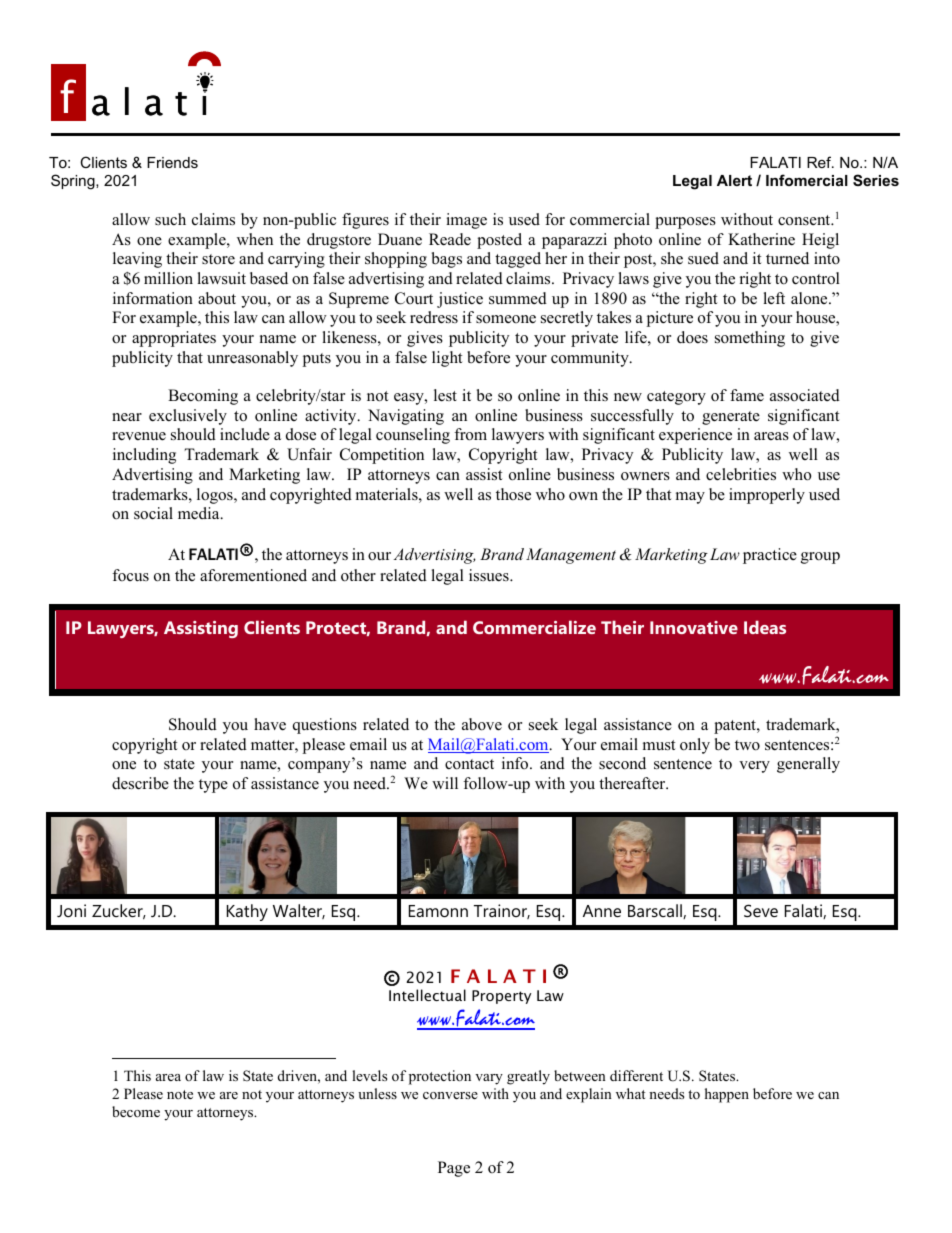 The width and height of the screenshot is (952, 1233). I want to click on Alert, so click(734, 180).
